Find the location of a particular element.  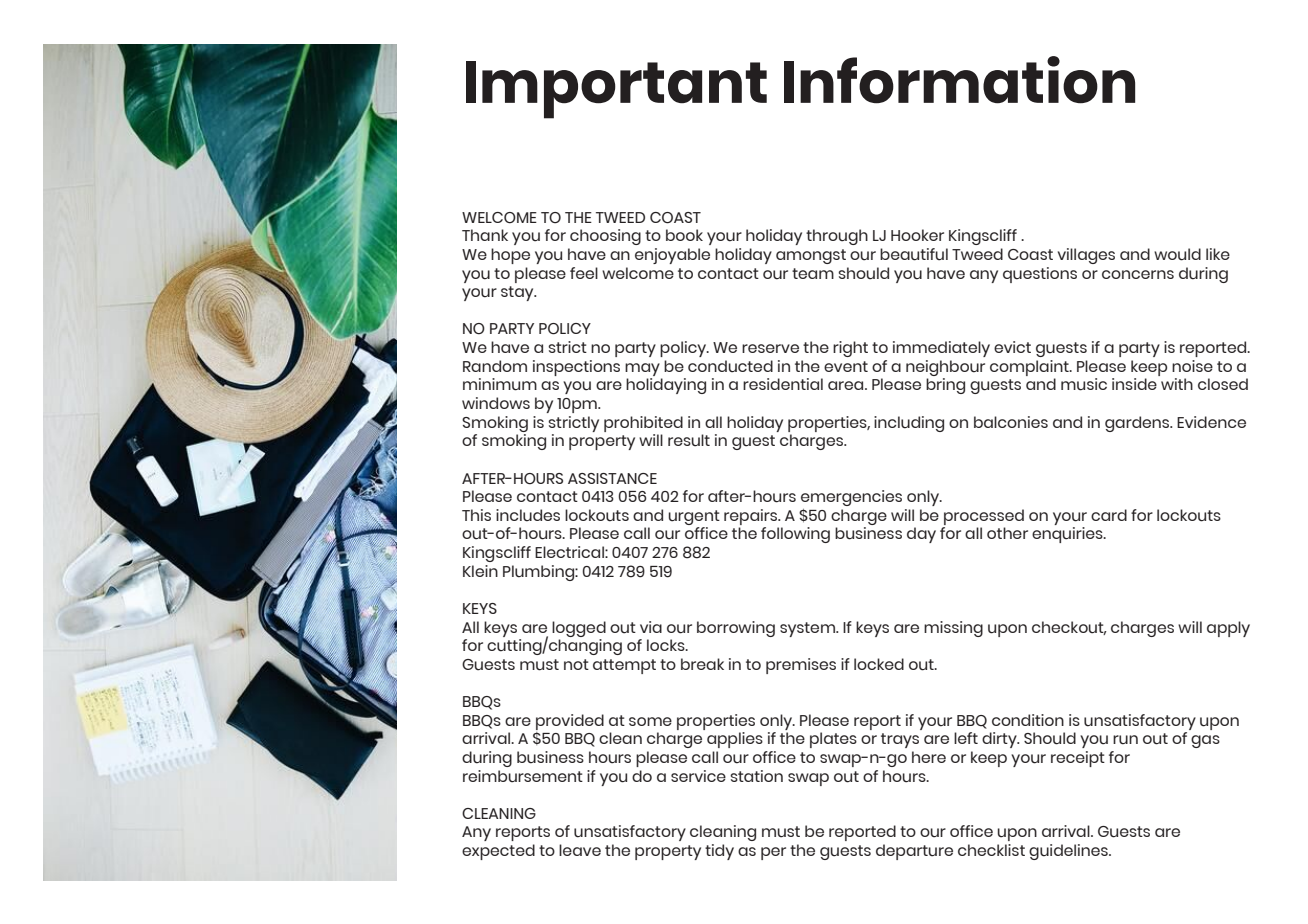

ASSISTANCE is located at coordinates (612, 478).
